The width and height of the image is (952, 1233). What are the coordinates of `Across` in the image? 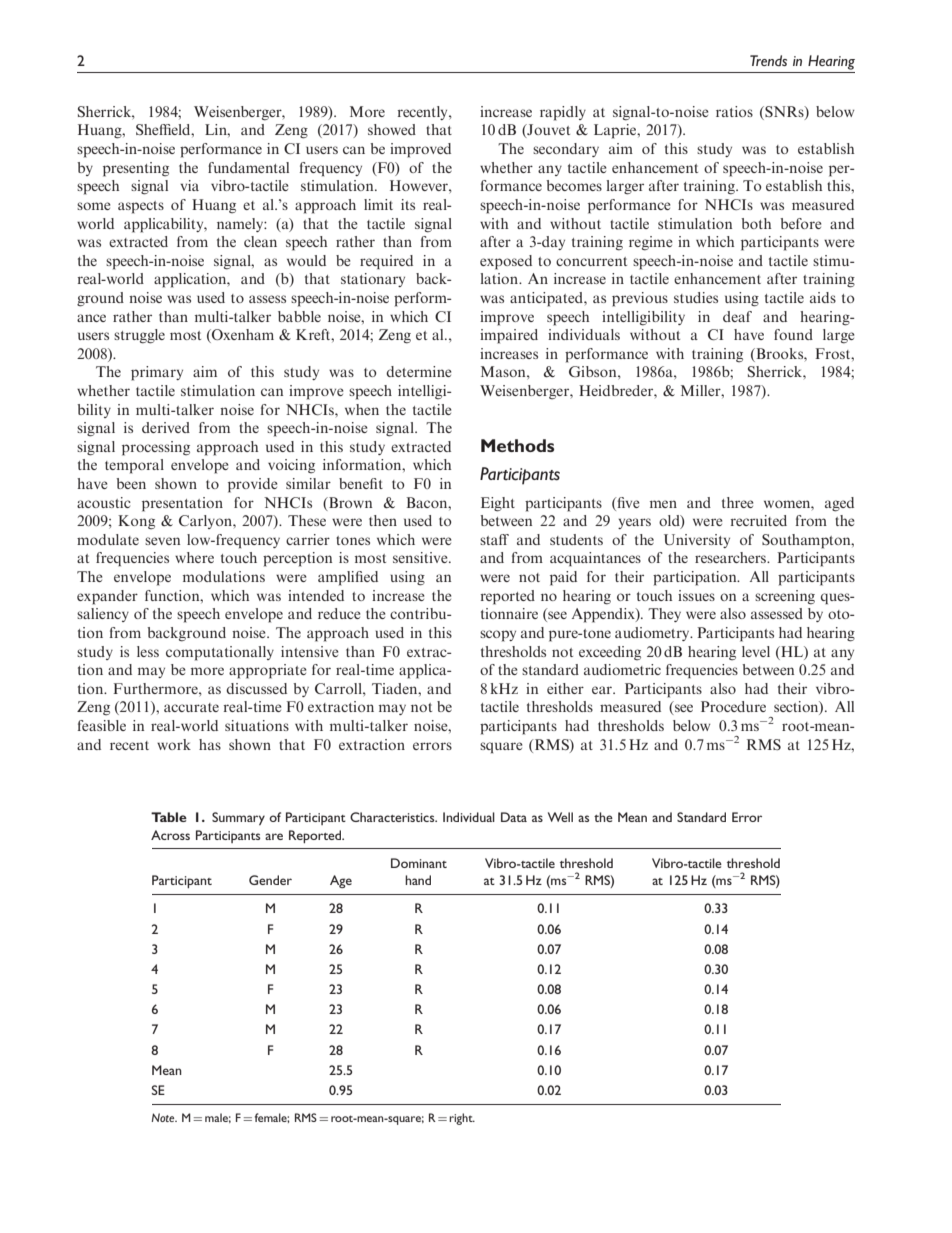 It's located at (170, 835).
